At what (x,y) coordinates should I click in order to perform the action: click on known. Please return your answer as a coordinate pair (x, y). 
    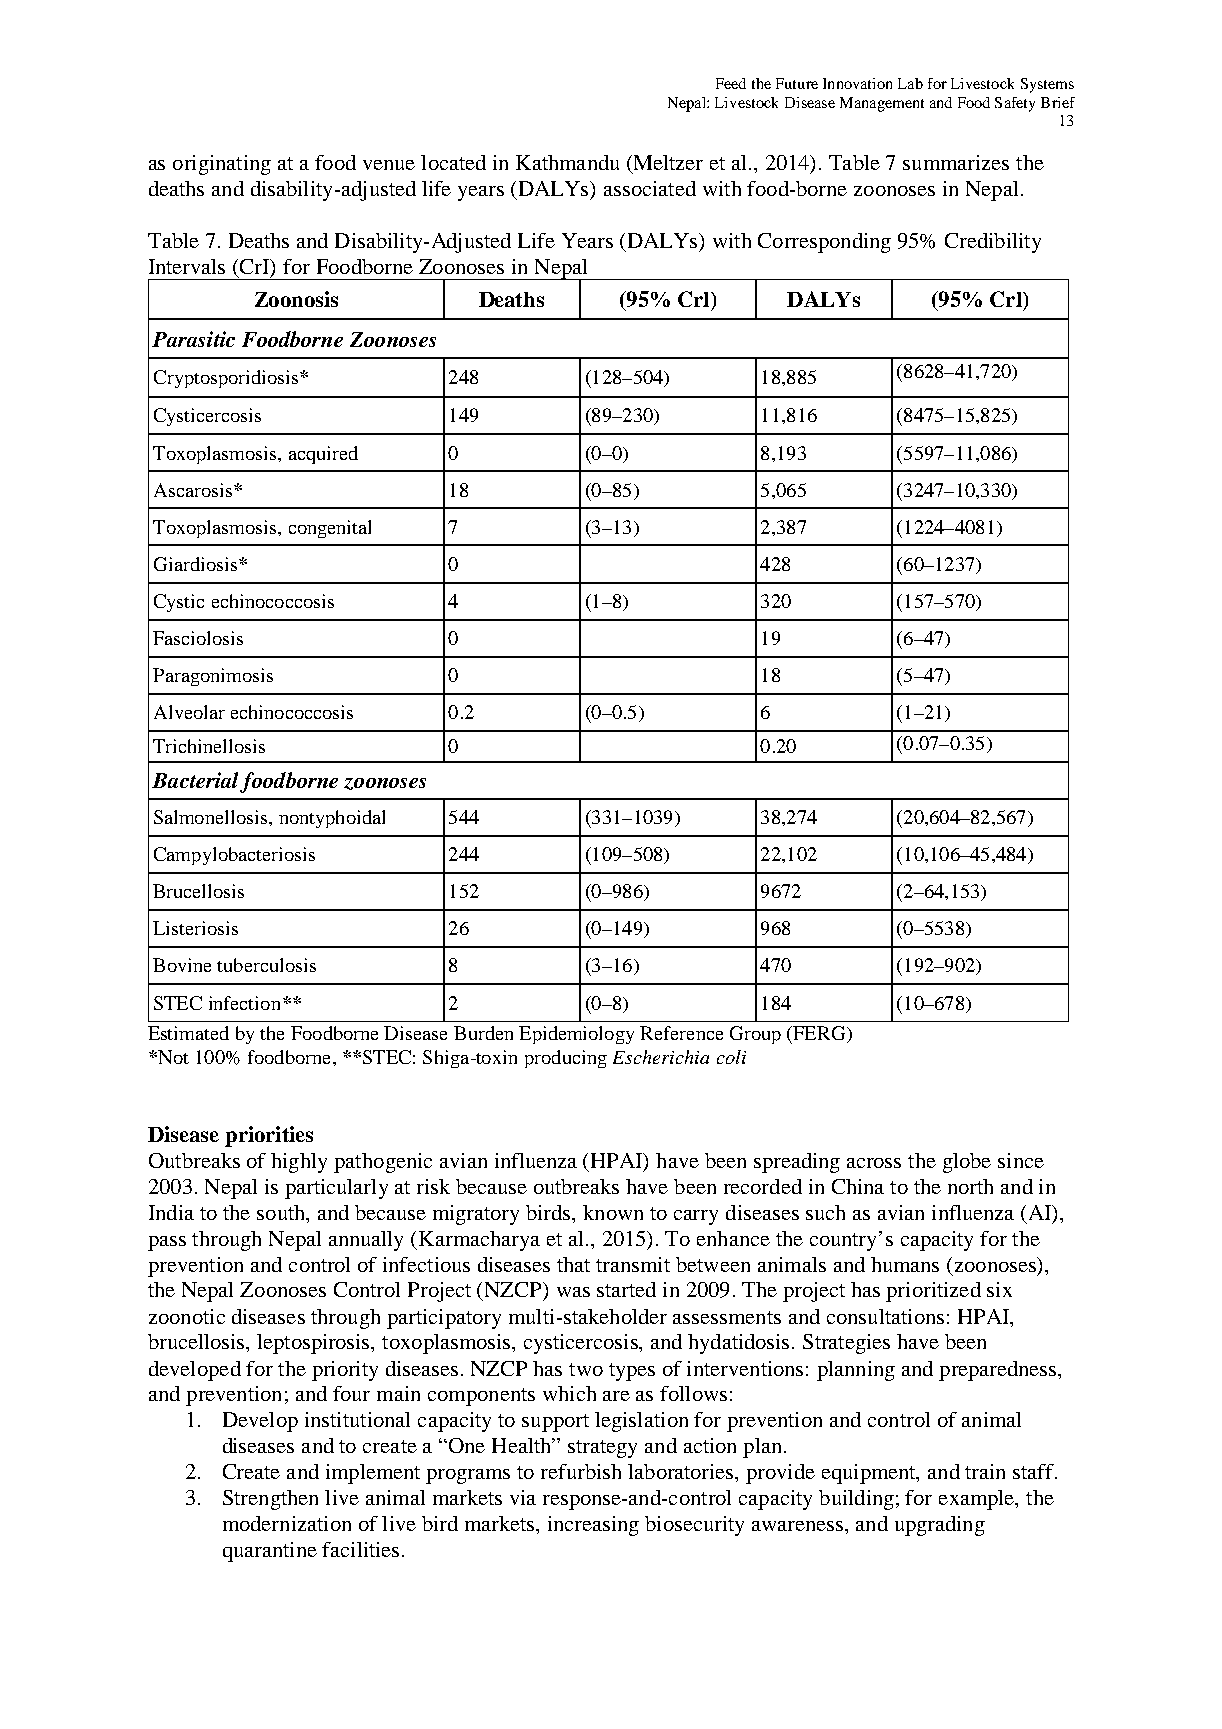
    Looking at the image, I should click on (613, 1212).
